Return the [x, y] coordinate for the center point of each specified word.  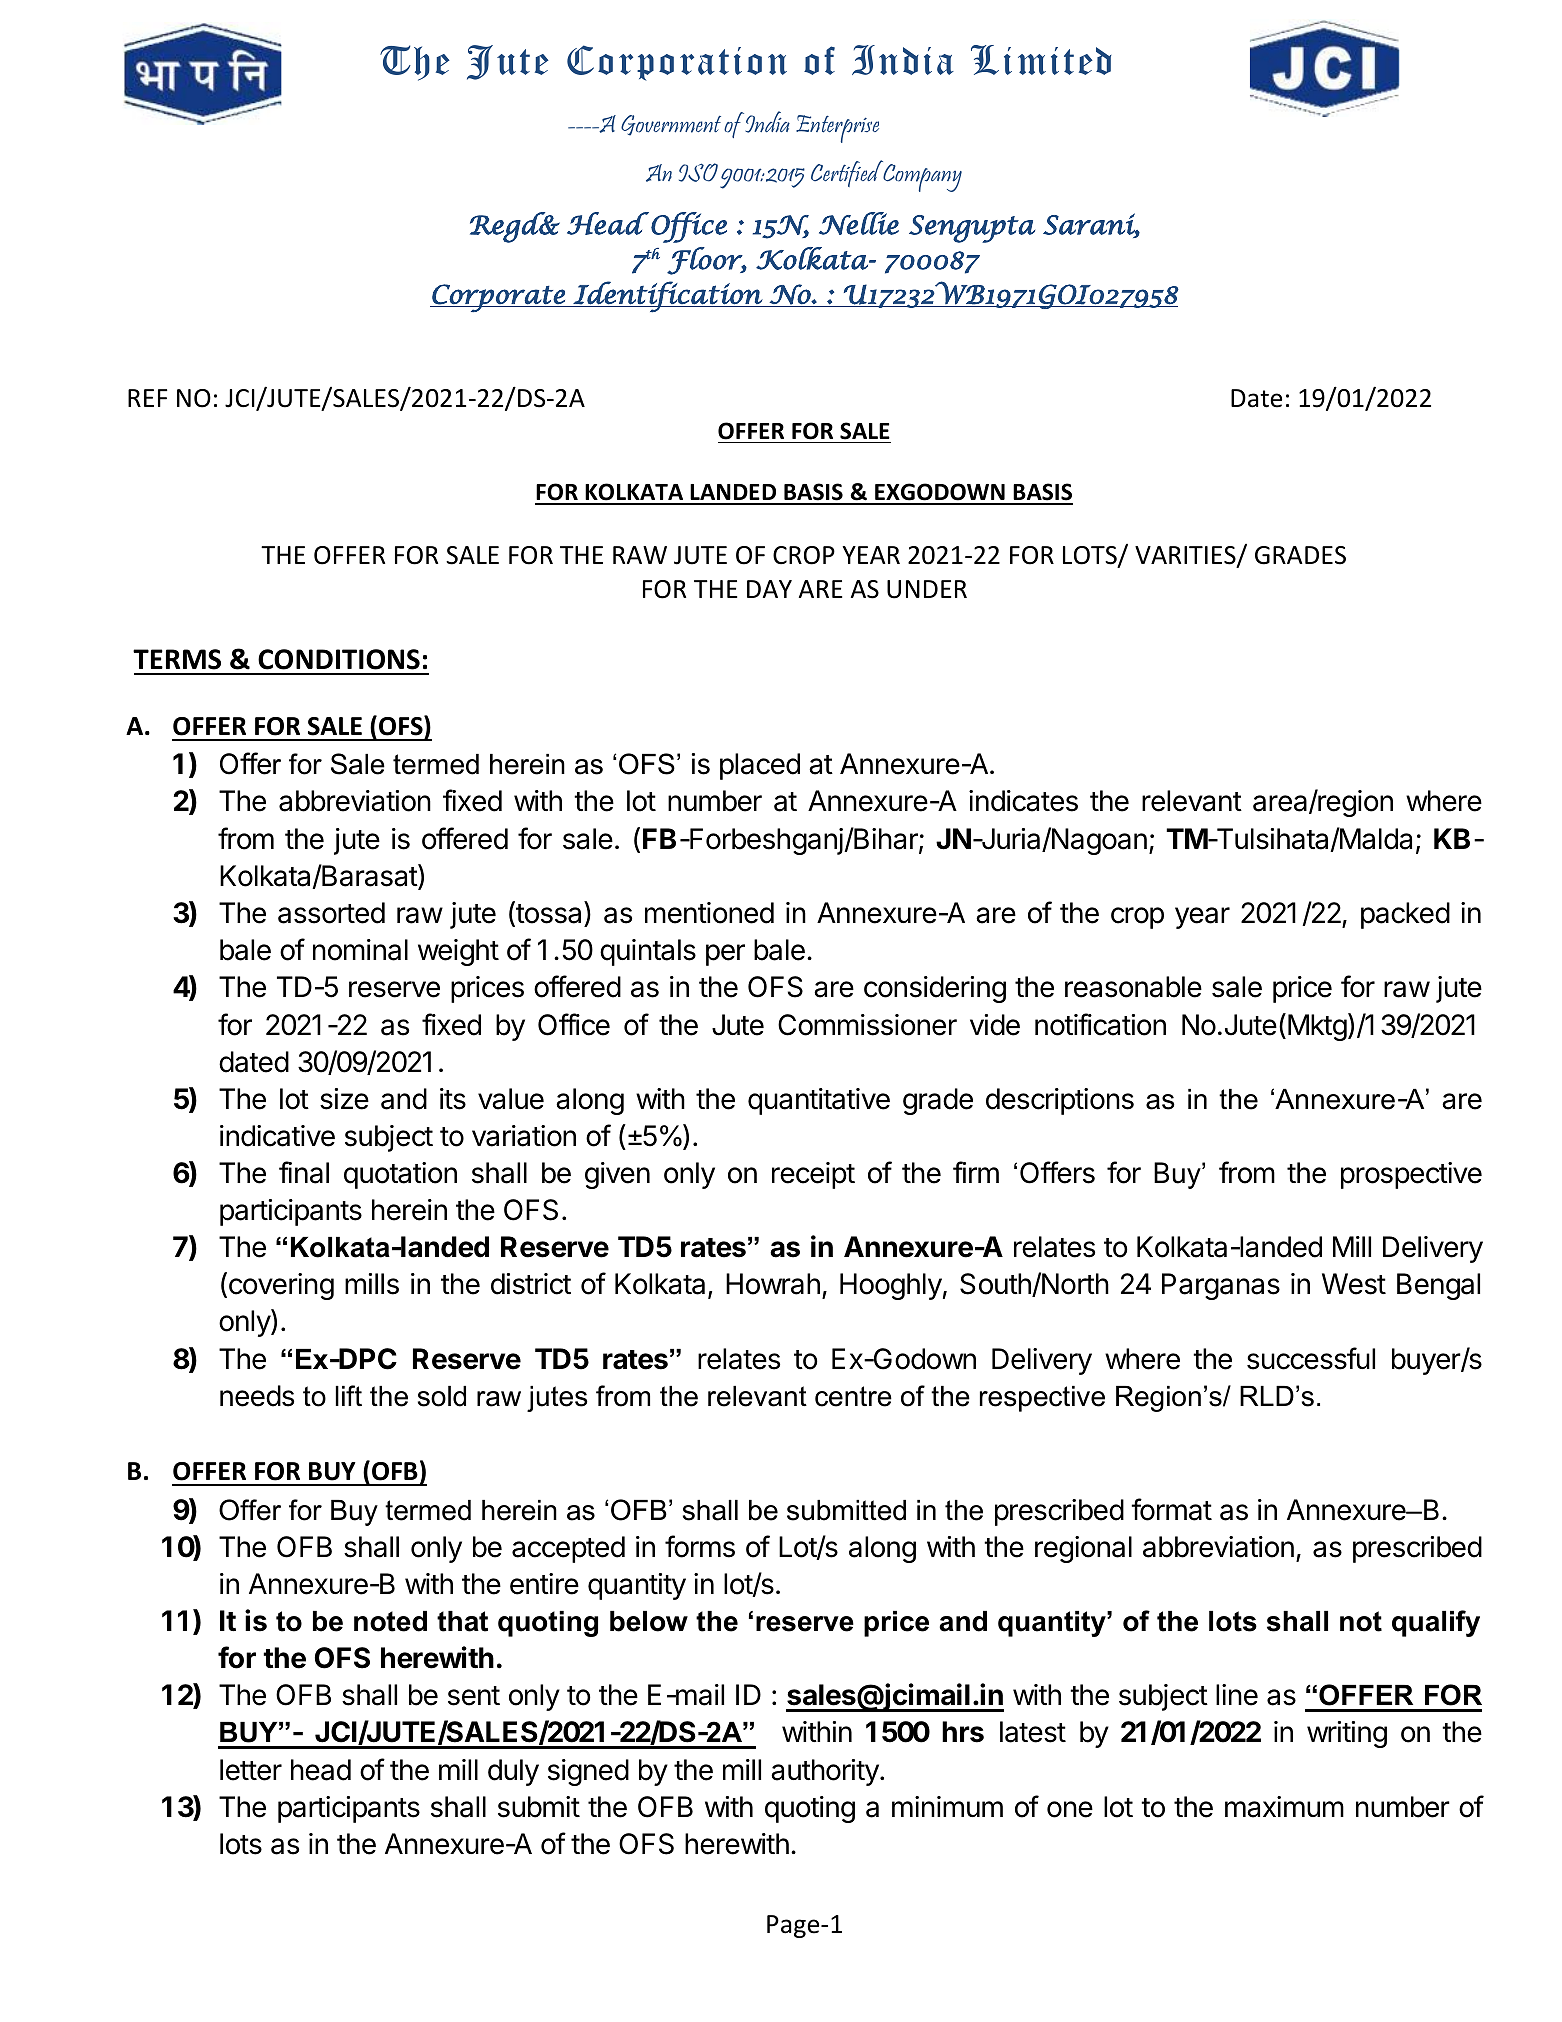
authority [826, 1772]
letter [251, 1770]
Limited [1041, 60]
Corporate [498, 298]
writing [1347, 1734]
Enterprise [837, 129]
